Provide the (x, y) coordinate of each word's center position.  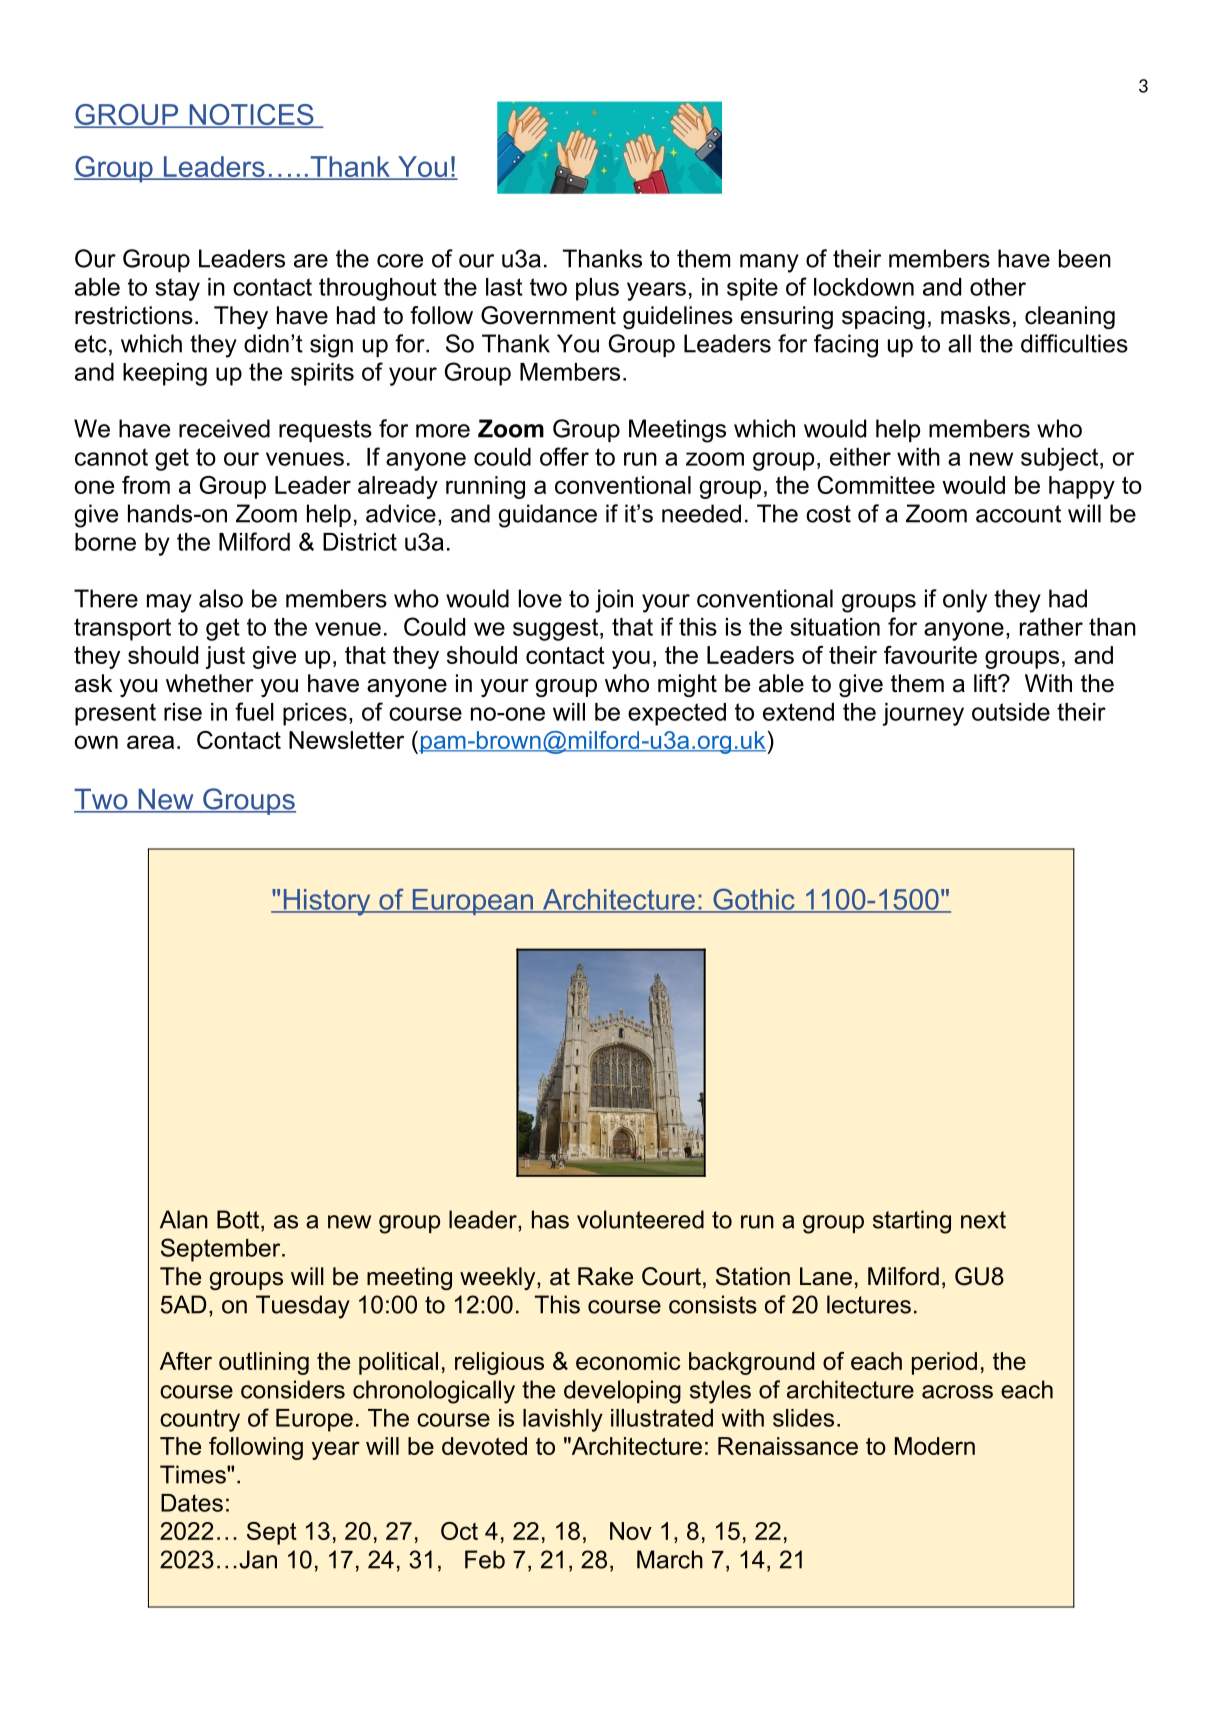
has (550, 1219)
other (998, 287)
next (983, 1220)
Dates (192, 1503)
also (221, 598)
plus (597, 289)
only (965, 601)
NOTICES (251, 116)
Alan (184, 1219)
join (614, 601)
